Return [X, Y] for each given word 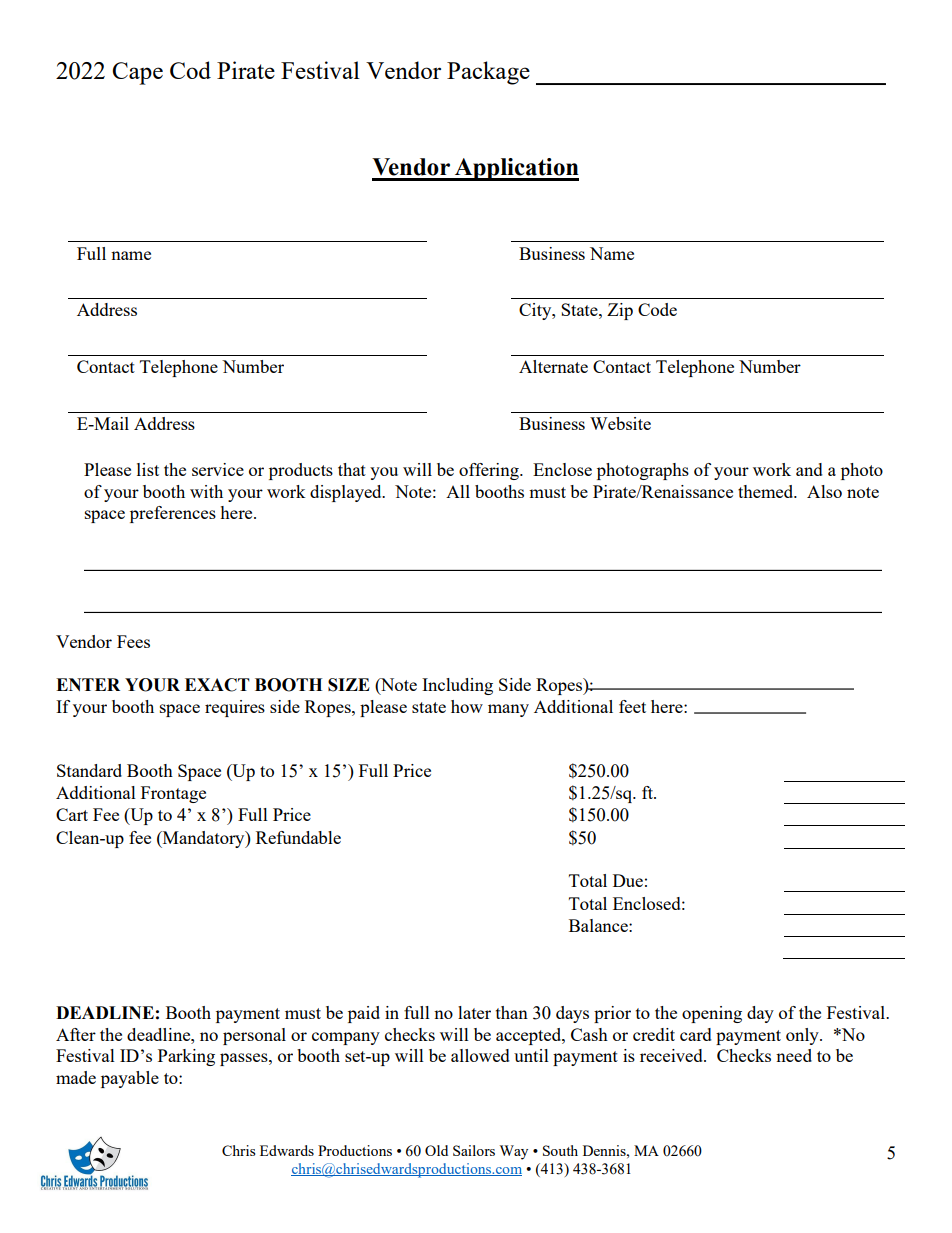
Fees [133, 641]
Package [488, 73]
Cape [137, 73]
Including [457, 686]
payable [130, 1079]
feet [632, 706]
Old [436, 1150]
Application [516, 169]
